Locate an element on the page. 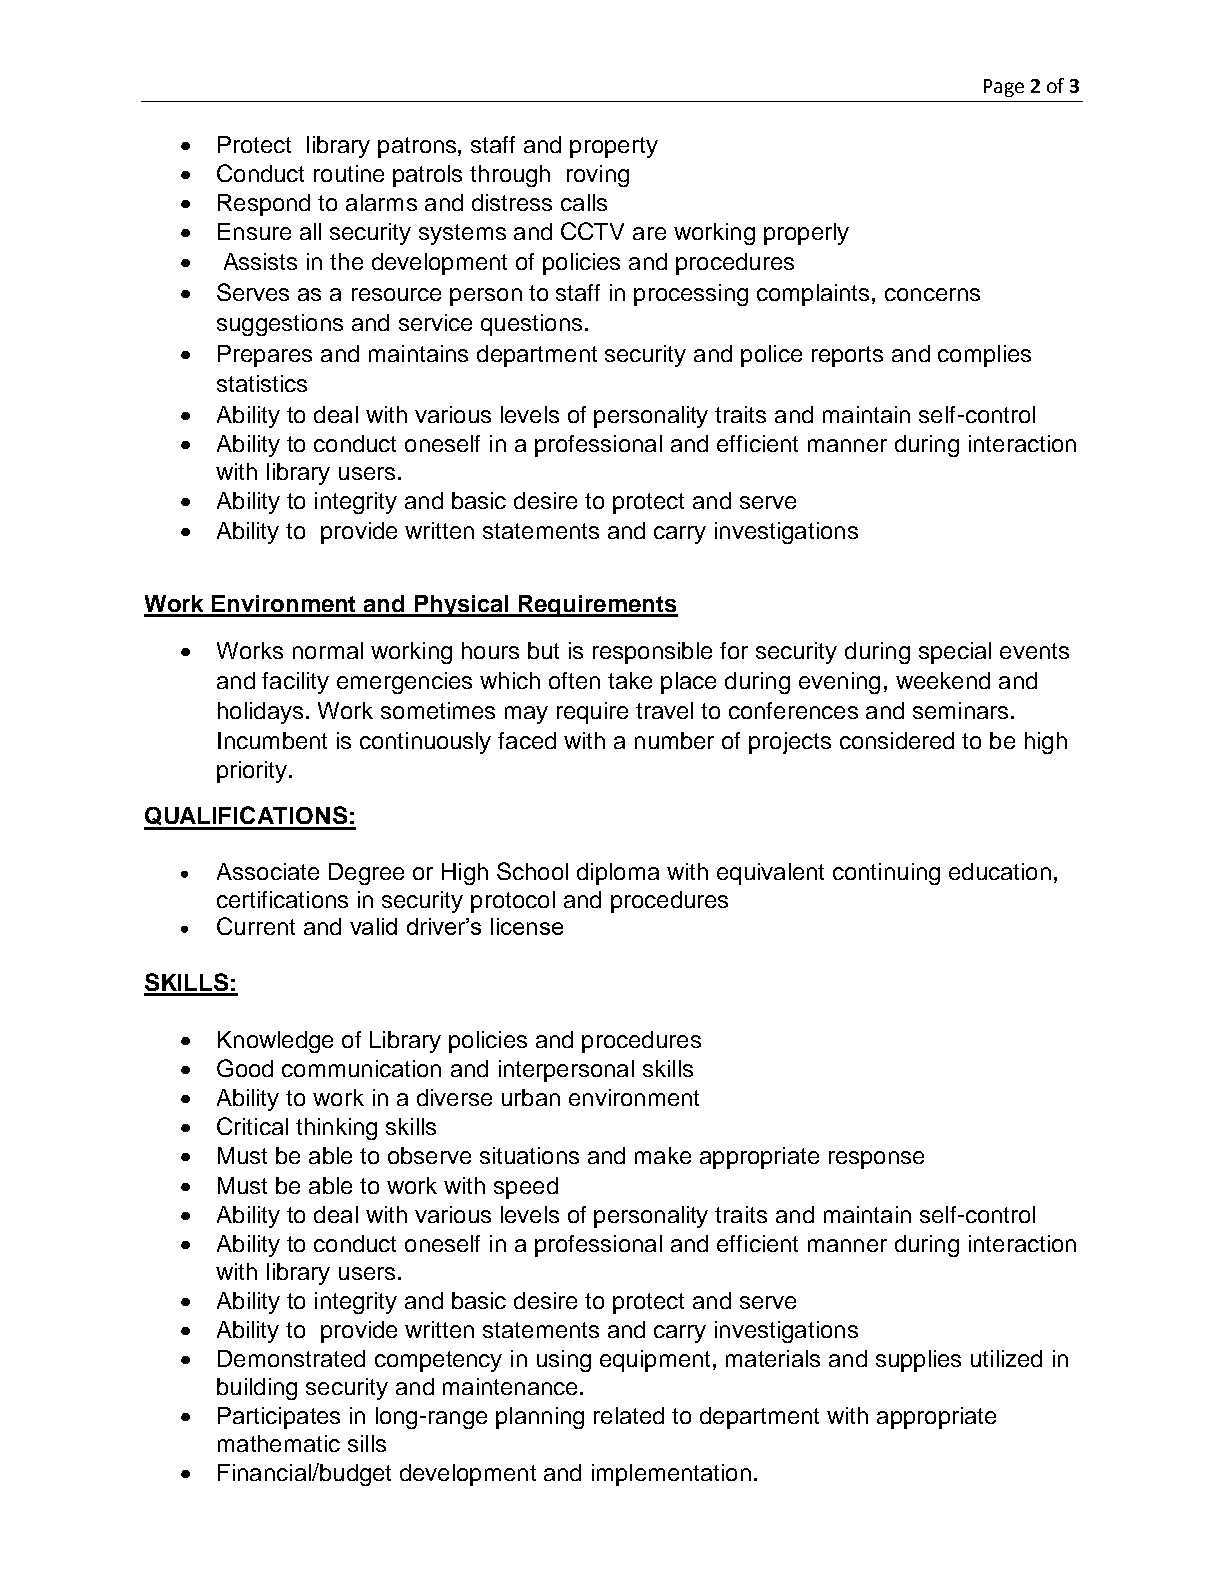  sills is located at coordinates (367, 1443).
